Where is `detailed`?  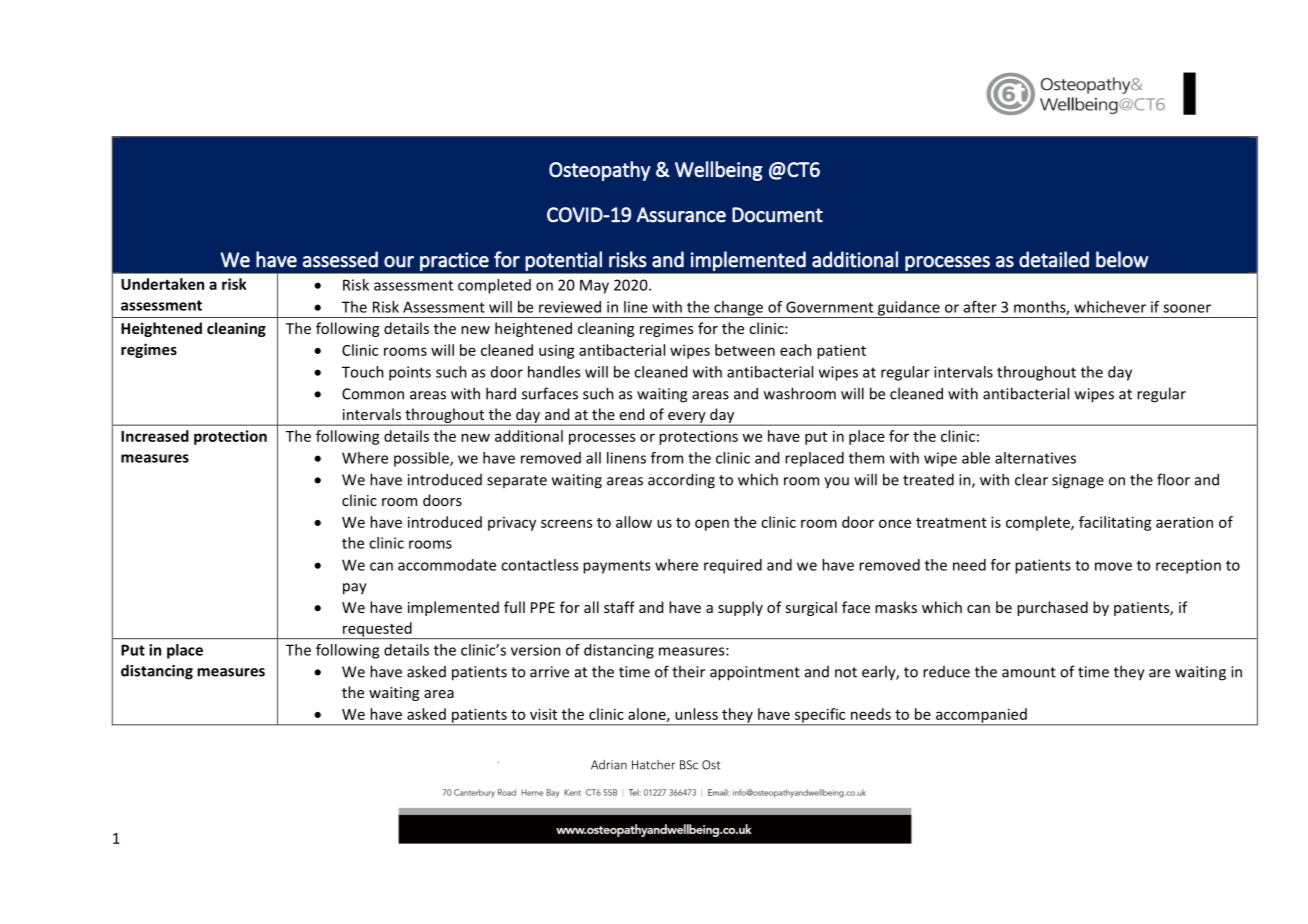
detailed is located at coordinates (1054, 259).
